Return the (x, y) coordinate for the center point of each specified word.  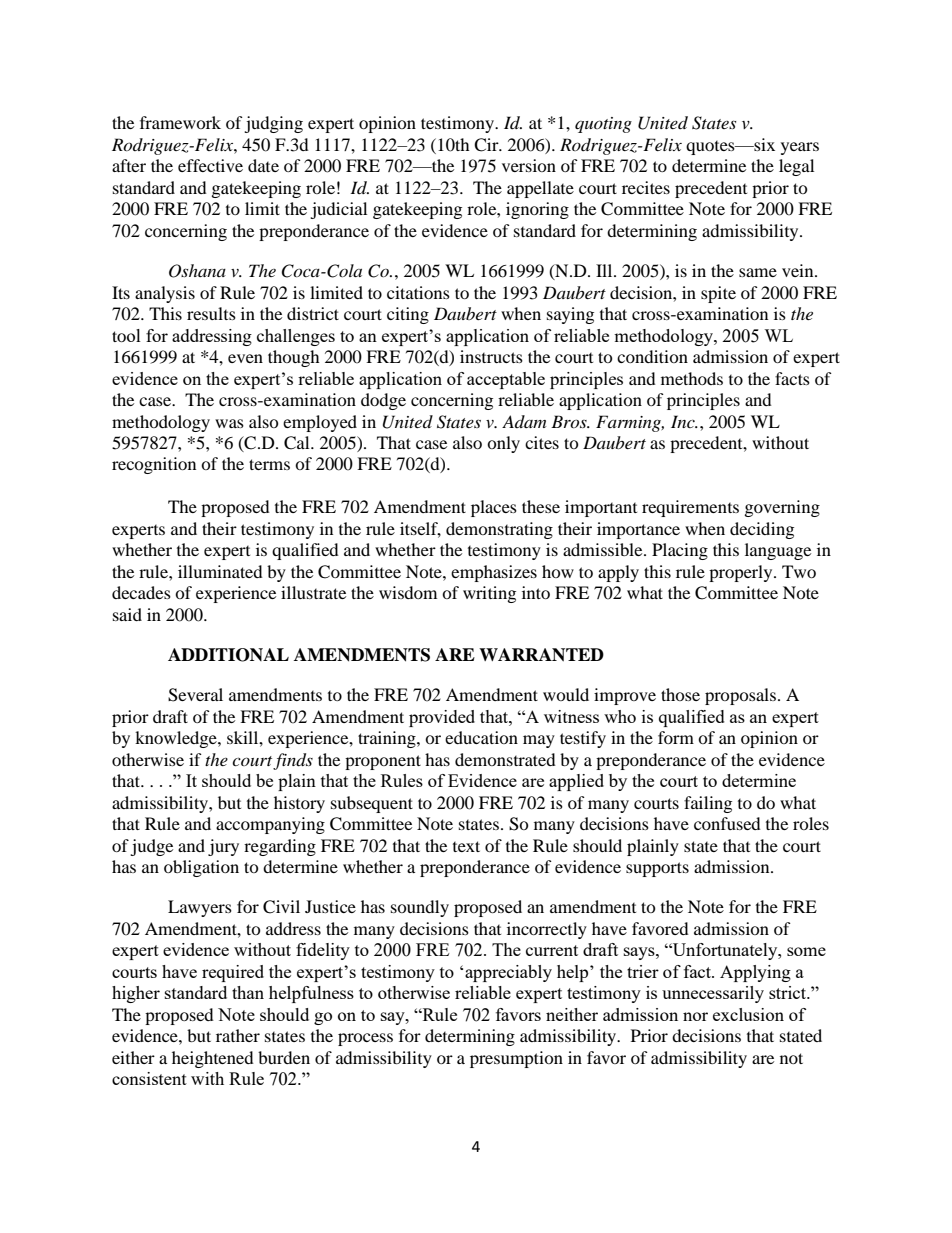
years (800, 148)
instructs (491, 356)
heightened (213, 1059)
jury (223, 847)
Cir (487, 145)
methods (692, 378)
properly (742, 573)
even (245, 358)
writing (489, 594)
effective (210, 165)
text (466, 846)
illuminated (220, 571)
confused (727, 823)
